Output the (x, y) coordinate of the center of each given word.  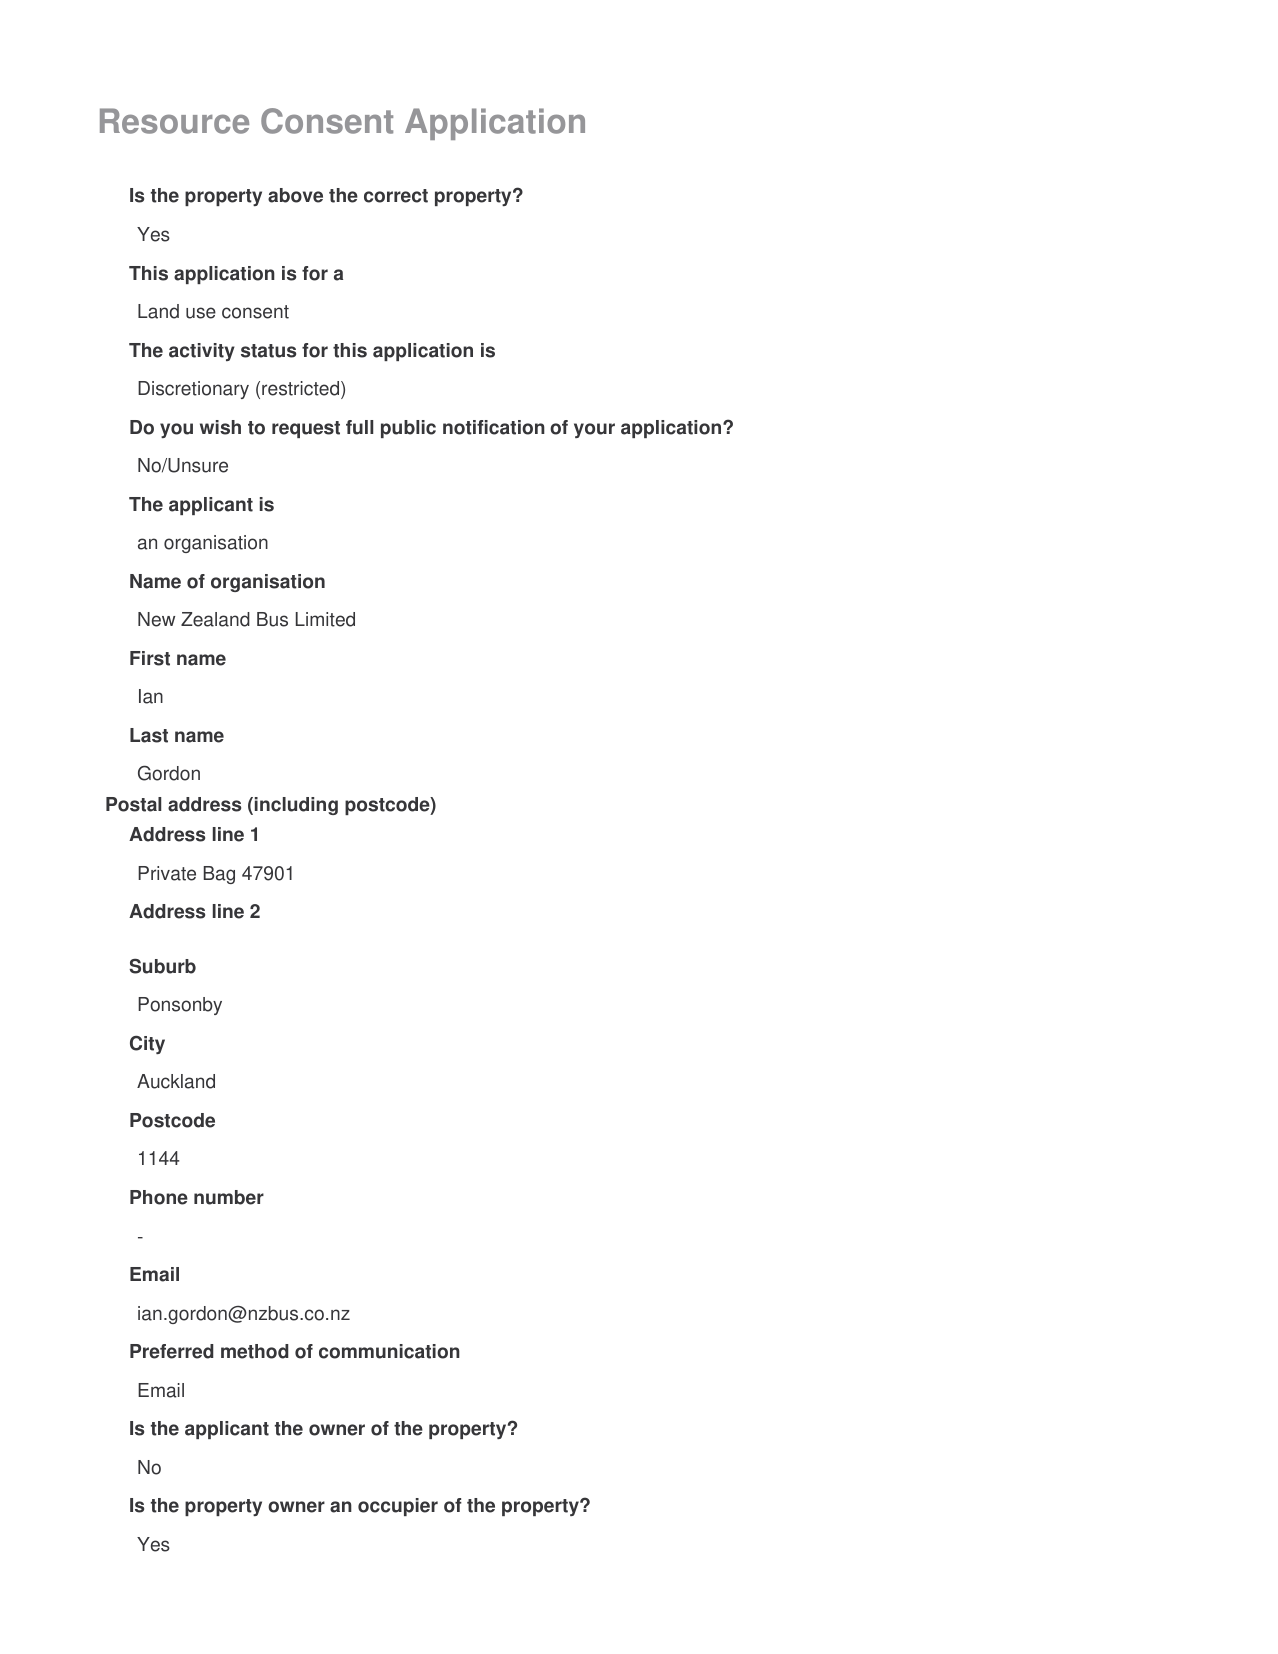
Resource (174, 121)
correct (396, 196)
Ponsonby (180, 1006)
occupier (398, 1507)
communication (389, 1351)
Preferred (172, 1351)
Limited (325, 619)
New (156, 619)
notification (494, 427)
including (296, 806)
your (594, 430)
